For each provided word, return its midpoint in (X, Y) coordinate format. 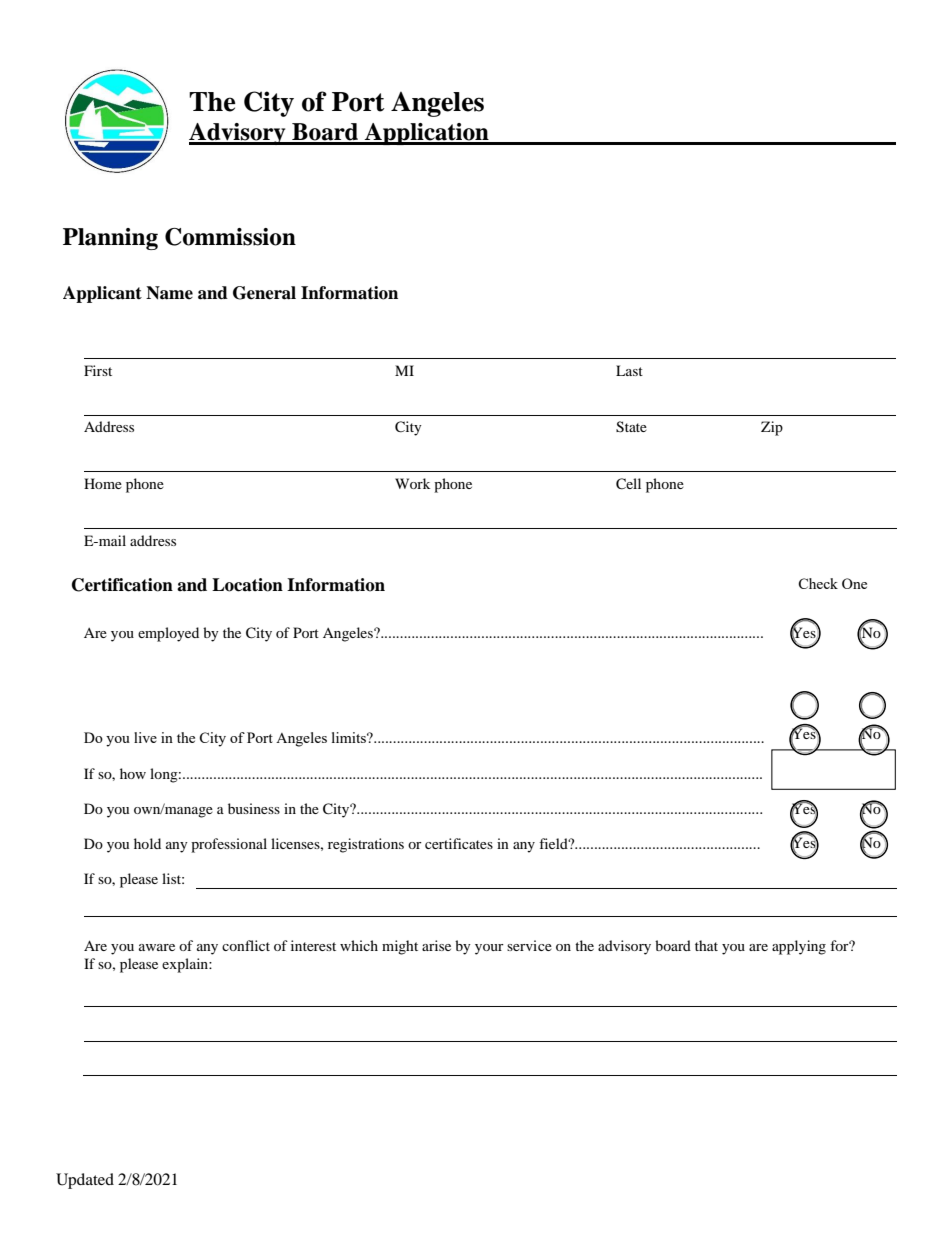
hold (147, 843)
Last (629, 370)
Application (427, 134)
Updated (85, 1181)
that (706, 945)
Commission (230, 237)
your (489, 949)
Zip (772, 428)
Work (412, 483)
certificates (459, 843)
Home (103, 483)
